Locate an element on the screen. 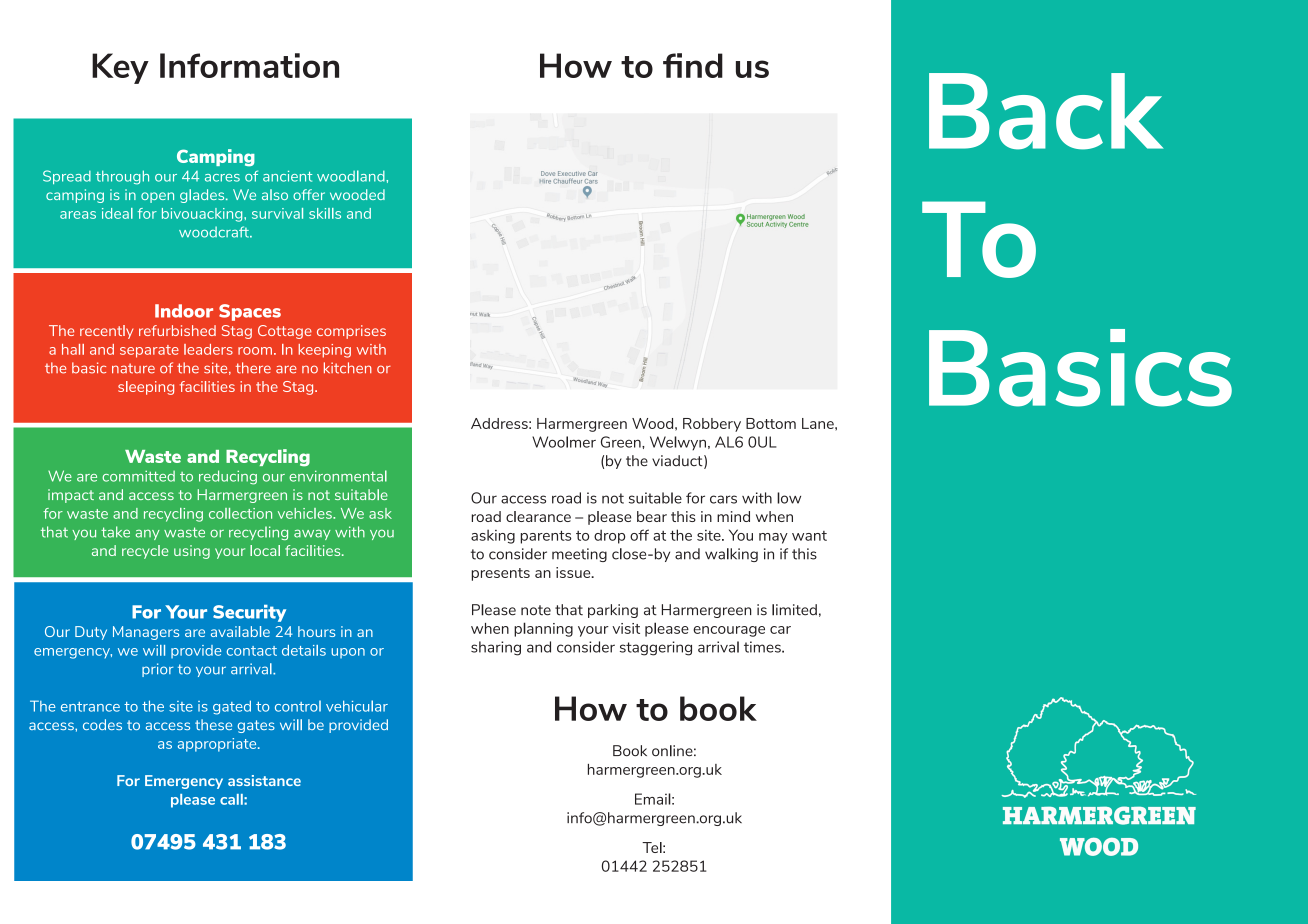  sleeping is located at coordinates (146, 388).
